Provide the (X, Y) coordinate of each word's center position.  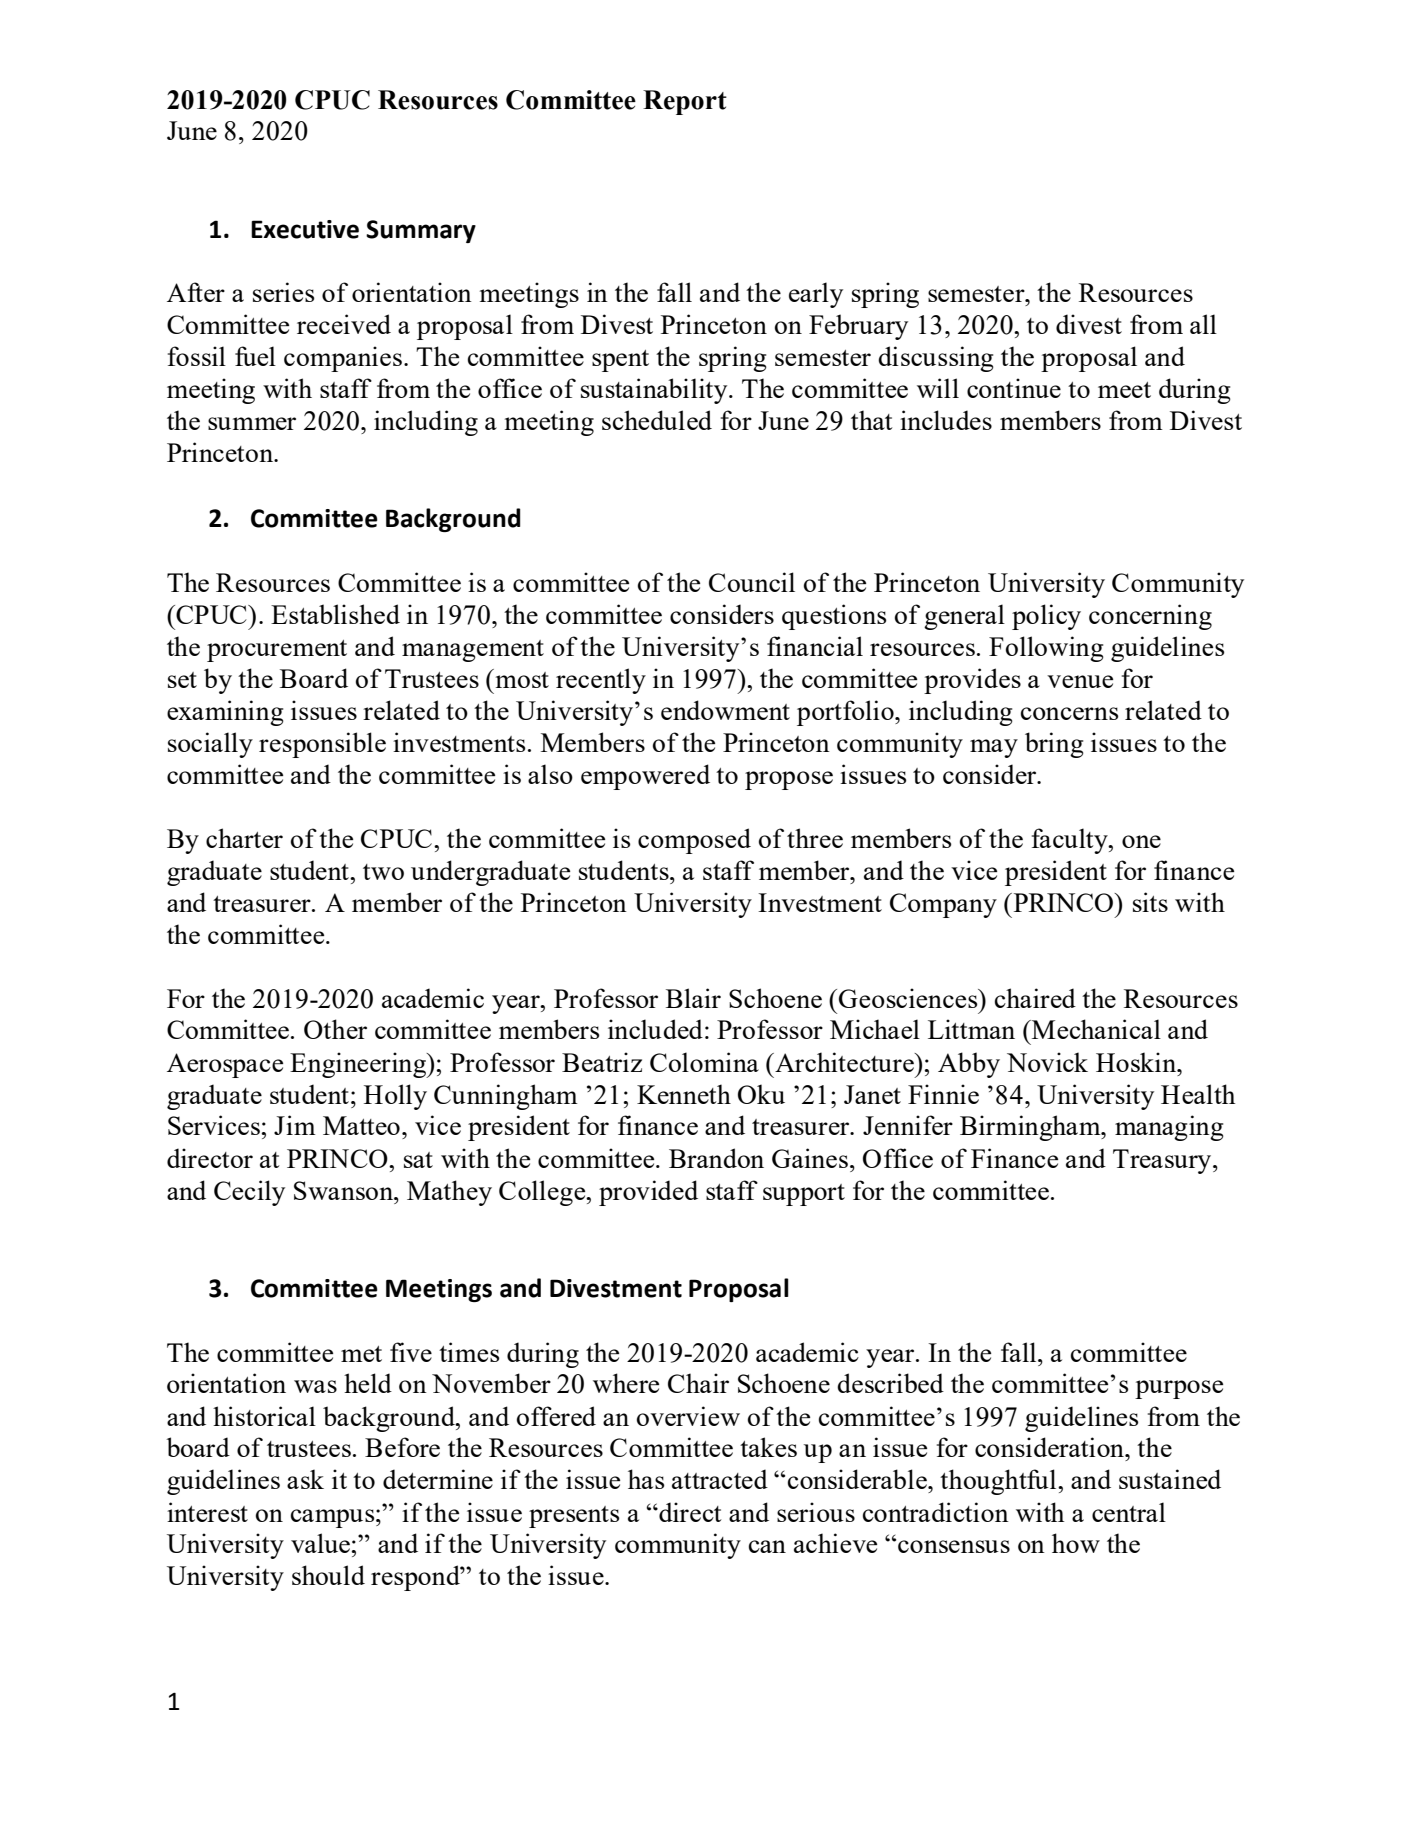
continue (1014, 388)
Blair (693, 998)
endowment (725, 710)
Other (335, 1029)
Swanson (345, 1190)
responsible (322, 745)
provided (648, 1193)
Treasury (1163, 1161)
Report (685, 102)
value (320, 1543)
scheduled (657, 420)
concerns (1069, 713)
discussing (936, 359)
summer (252, 423)
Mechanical (1095, 1029)
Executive (305, 229)
